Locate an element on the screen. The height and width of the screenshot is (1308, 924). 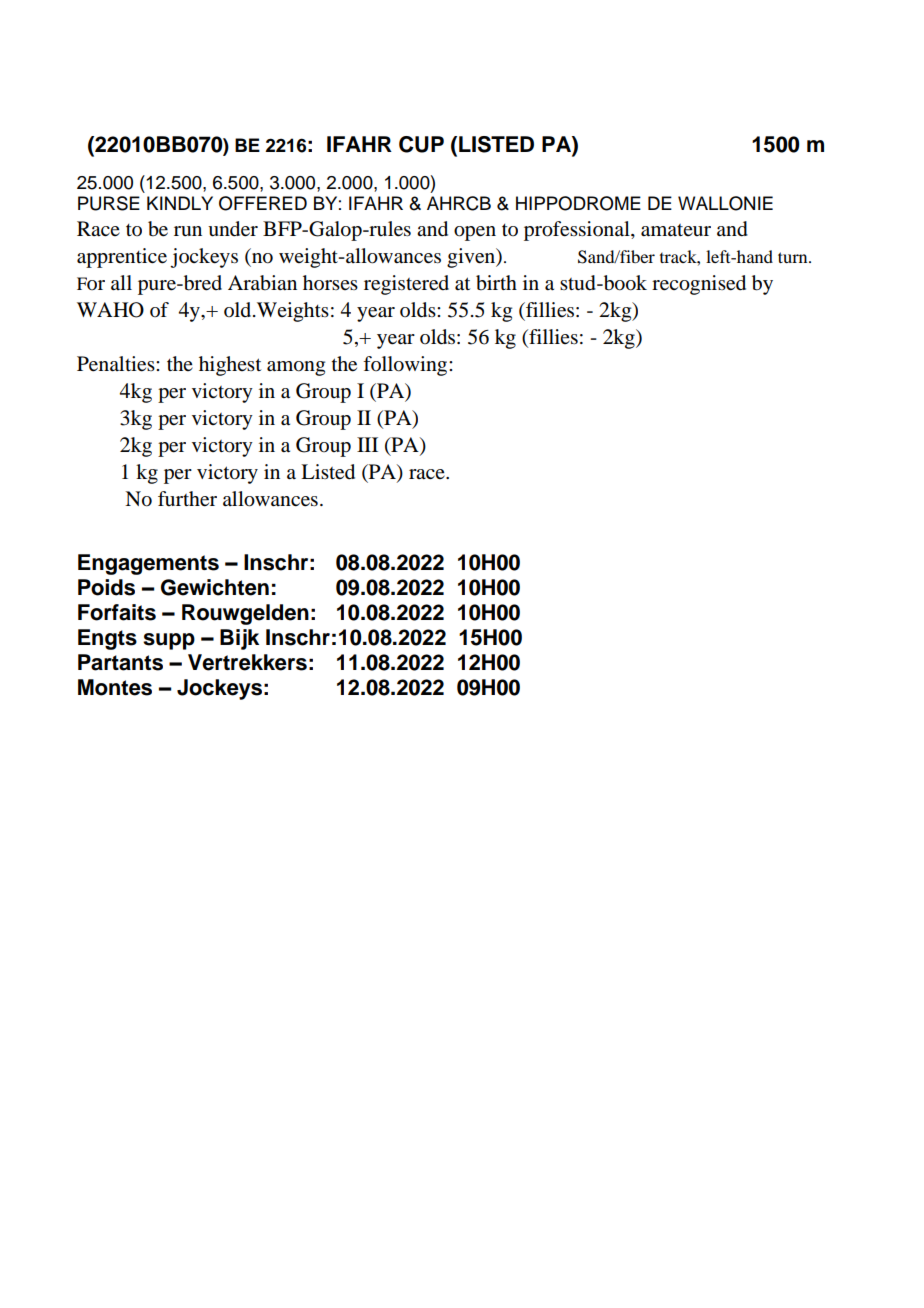
Montes is located at coordinates (115, 687).
